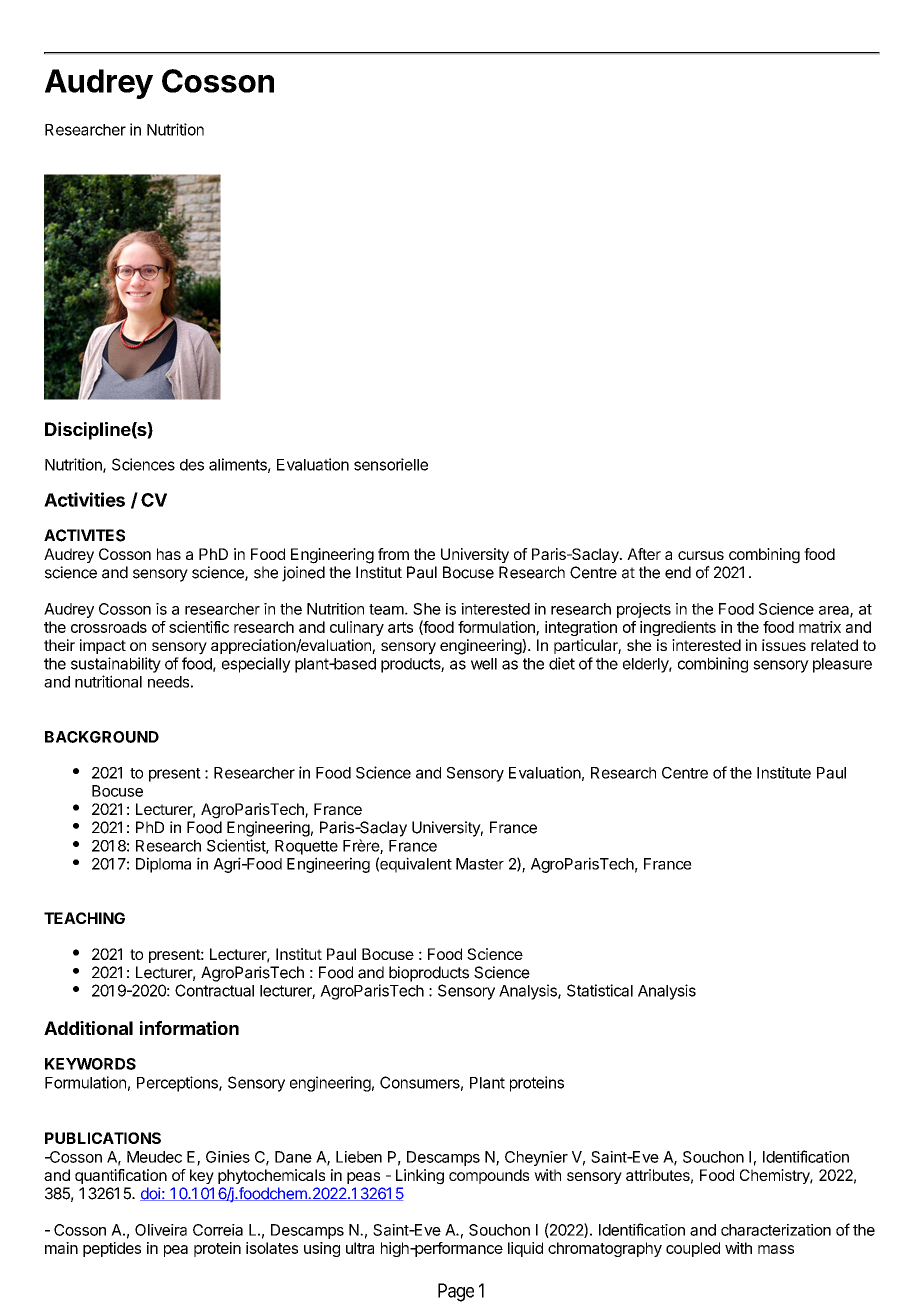  Describe the element at coordinates (163, 865) in the image. I see `Diploma` at that location.
